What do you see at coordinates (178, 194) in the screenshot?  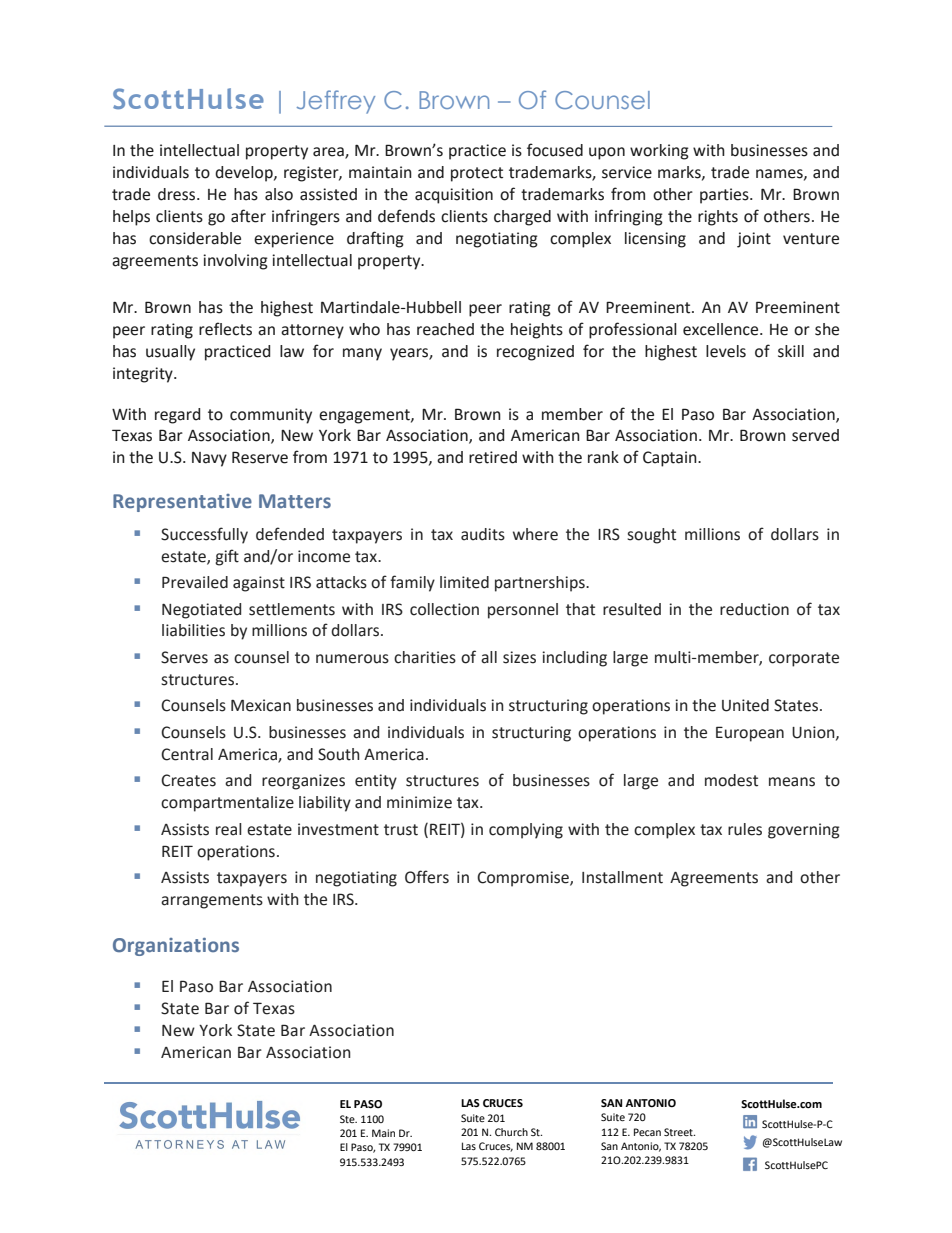 I see `dress` at bounding box center [178, 194].
